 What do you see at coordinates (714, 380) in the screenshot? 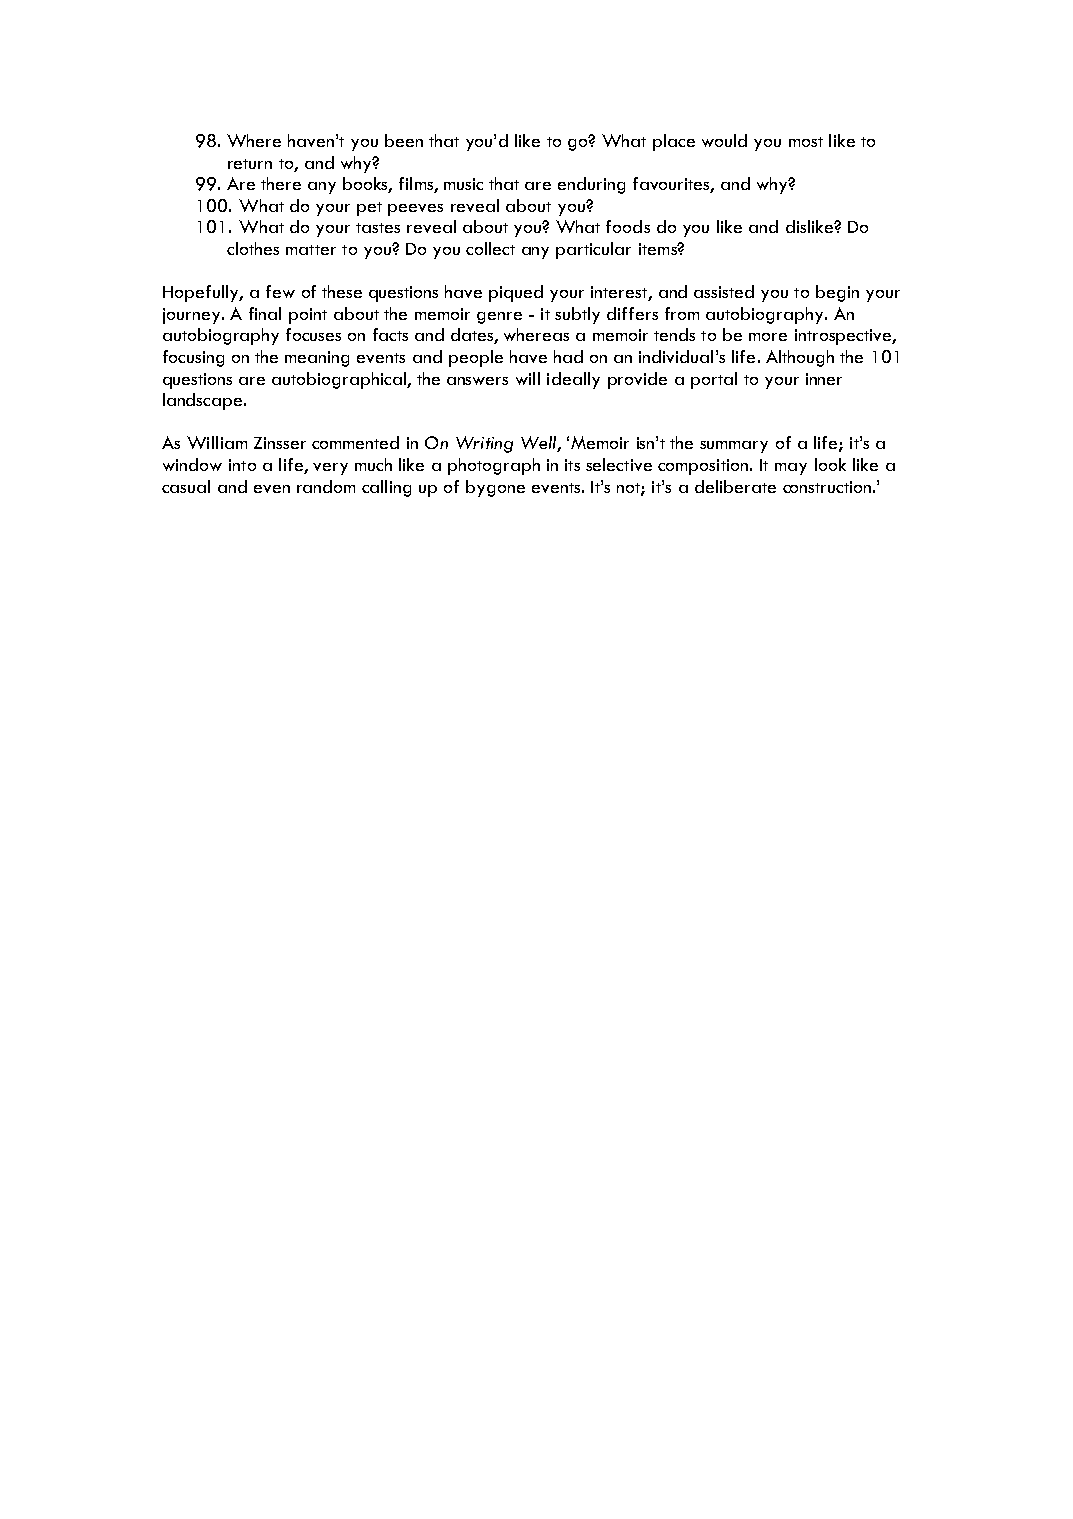
I see `portal` at bounding box center [714, 380].
